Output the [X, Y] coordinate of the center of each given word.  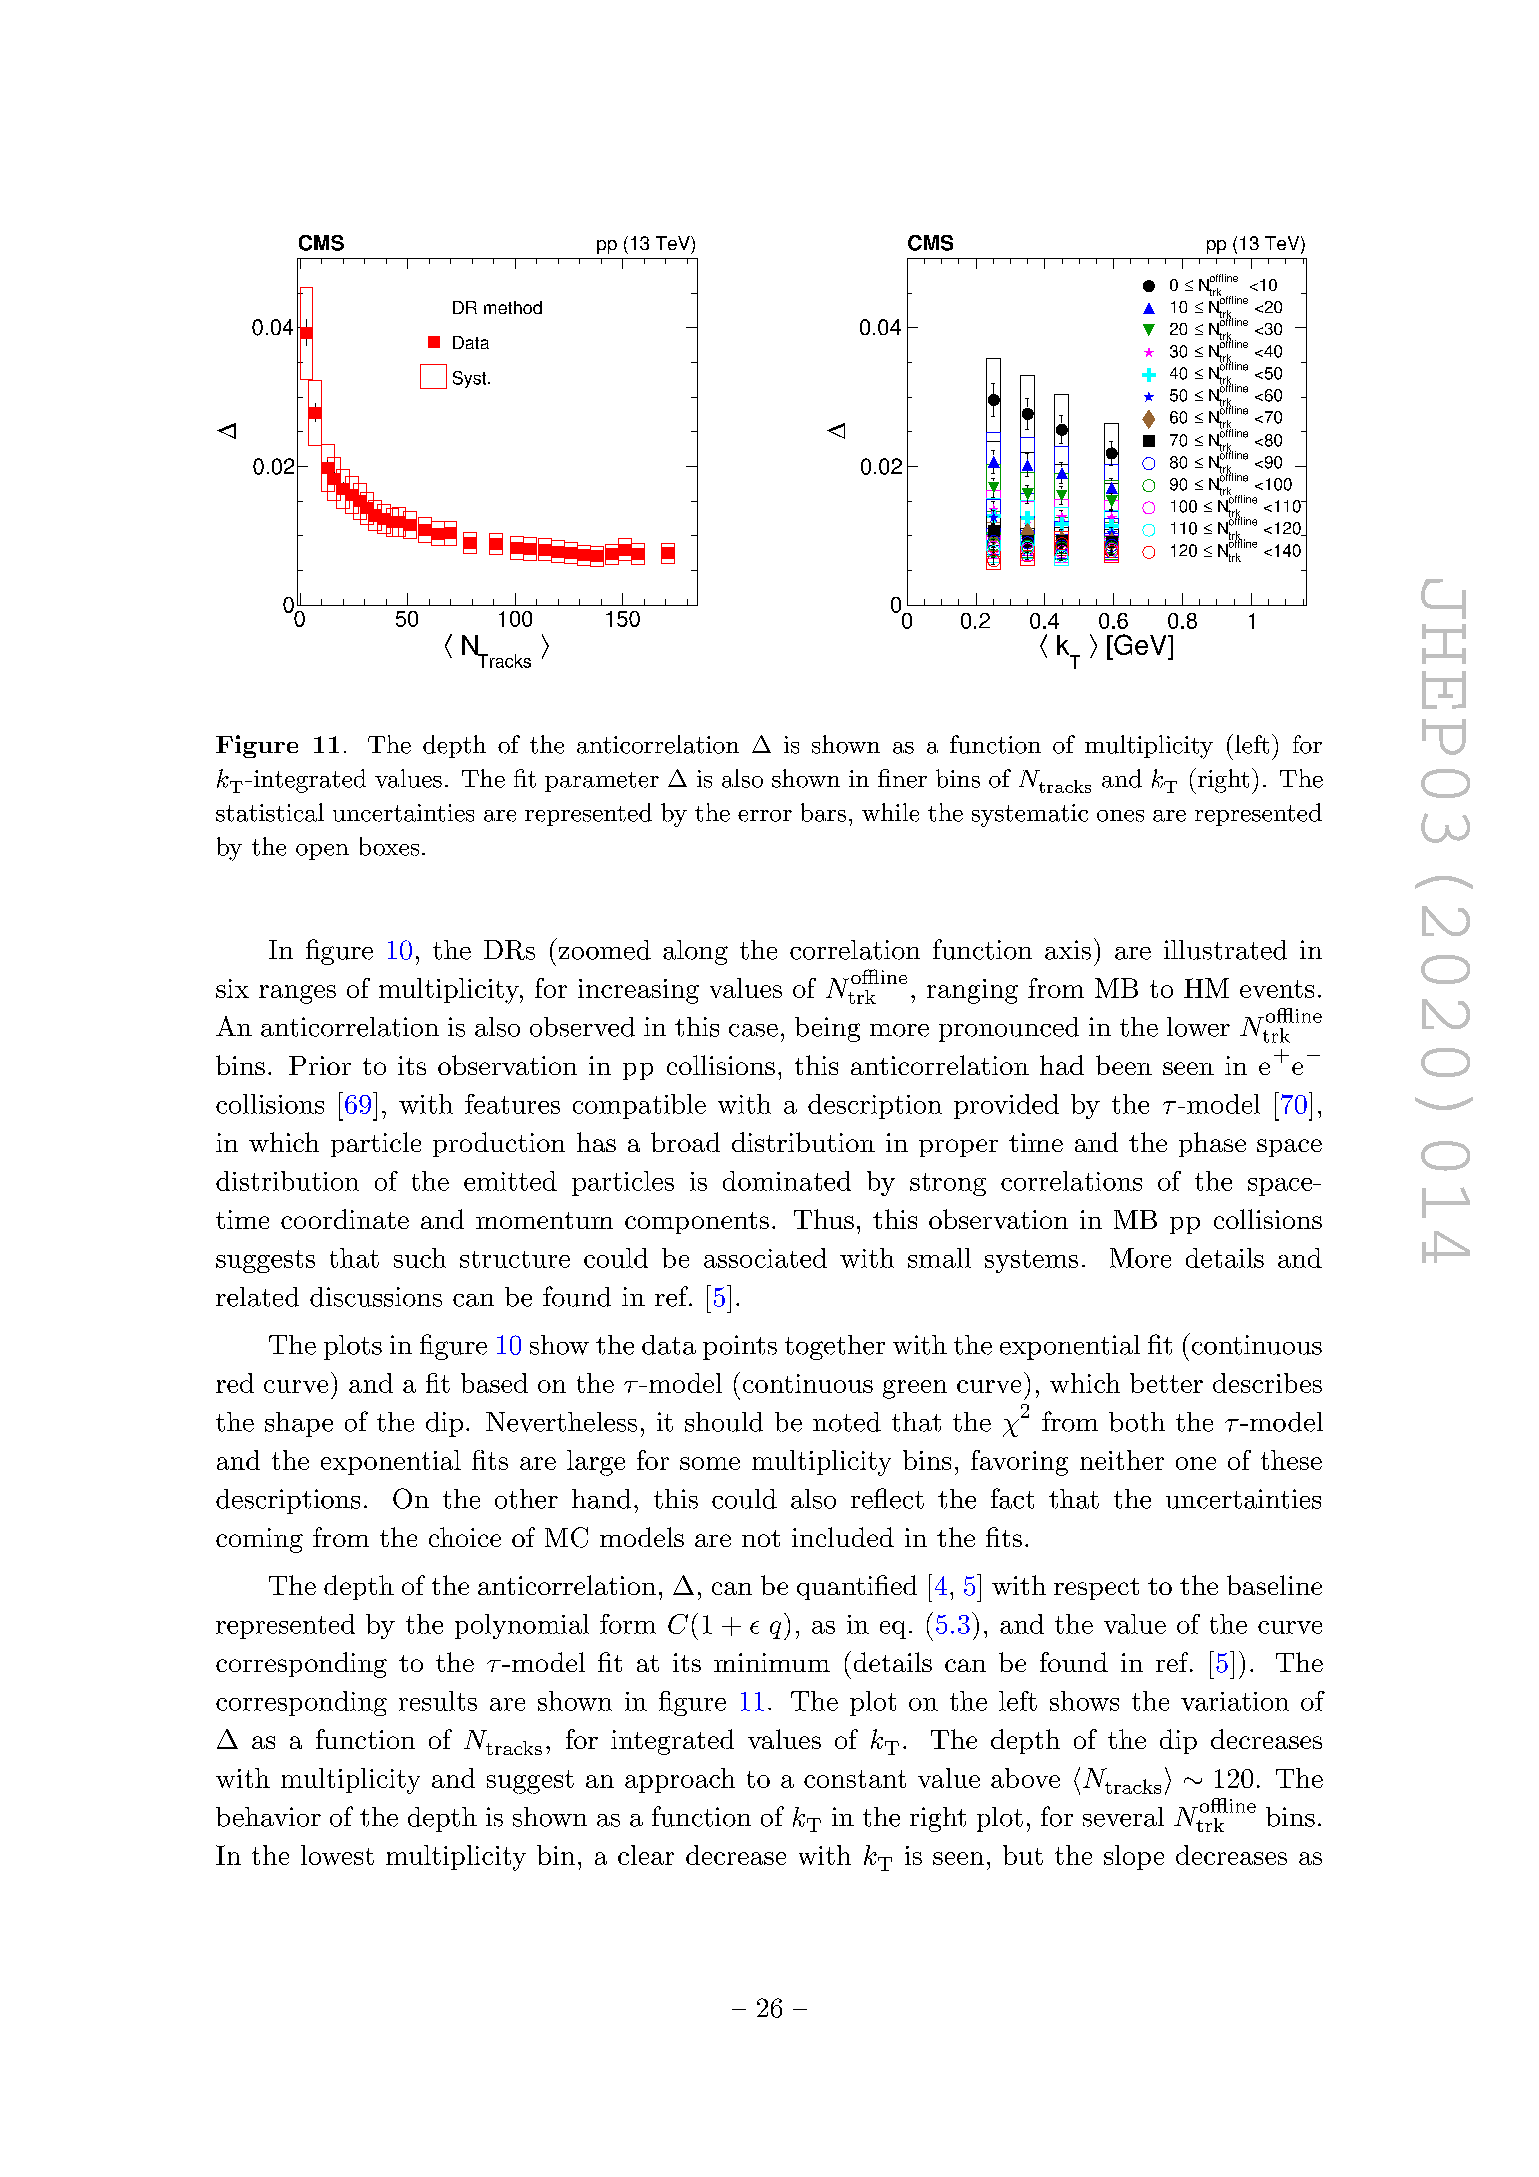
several [1123, 1817]
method [513, 307]
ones [1120, 816]
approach [680, 1780]
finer [902, 778]
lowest [337, 1855]
